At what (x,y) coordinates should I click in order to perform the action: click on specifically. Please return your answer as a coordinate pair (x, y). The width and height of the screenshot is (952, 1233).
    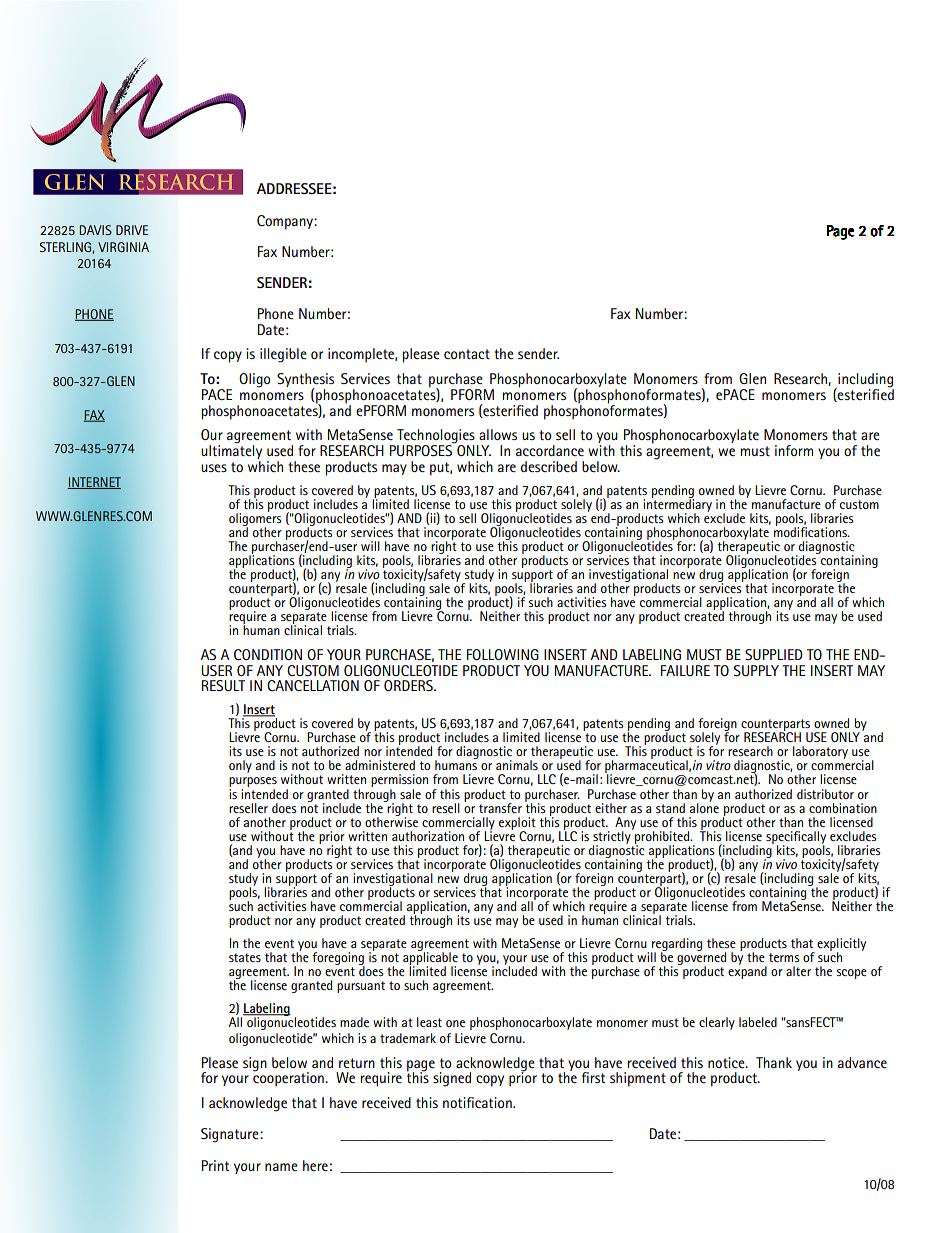
    Looking at the image, I should click on (796, 838).
